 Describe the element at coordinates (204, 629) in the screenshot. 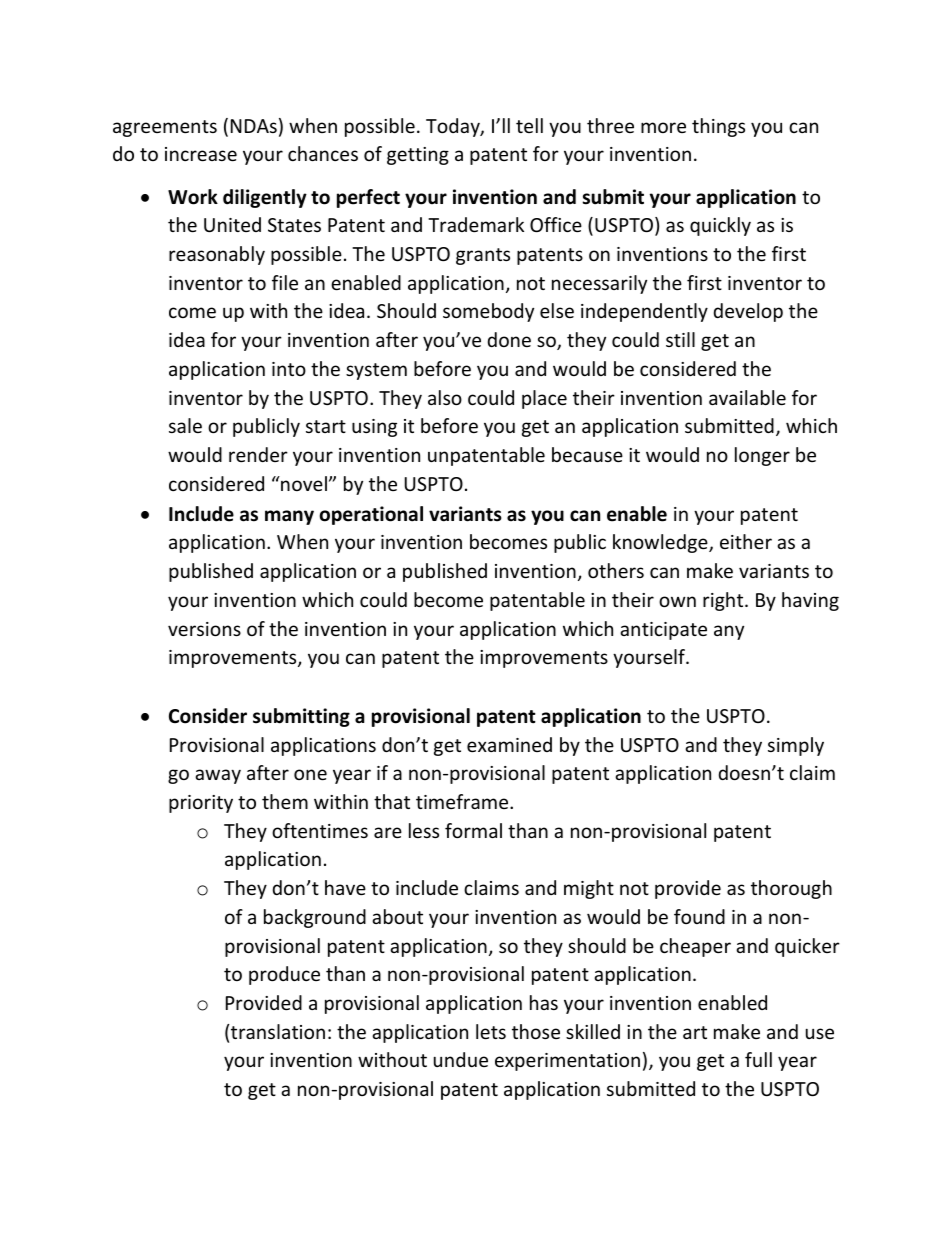

I see `versions` at that location.
